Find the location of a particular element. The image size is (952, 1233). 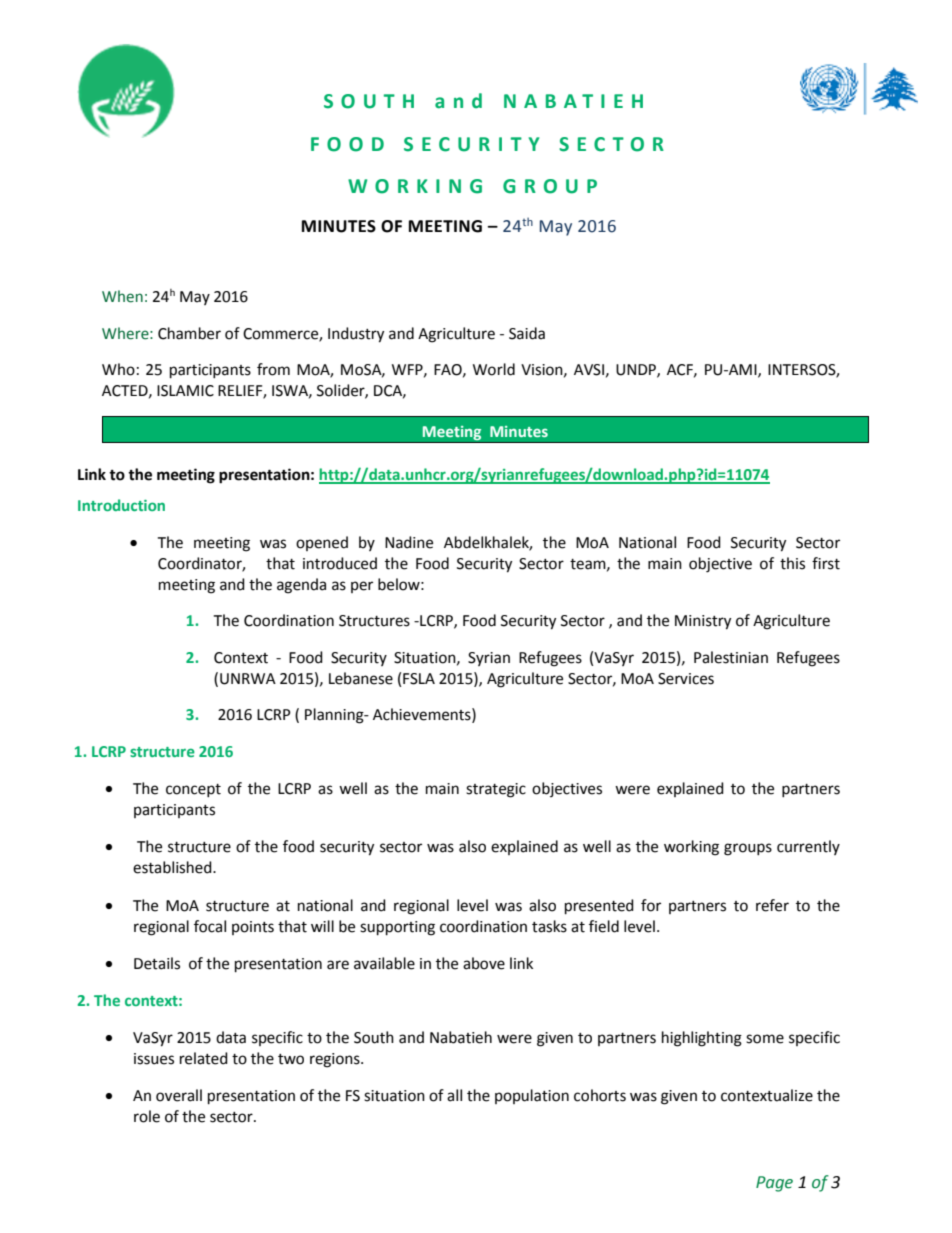

Chamber is located at coordinates (189, 333).
